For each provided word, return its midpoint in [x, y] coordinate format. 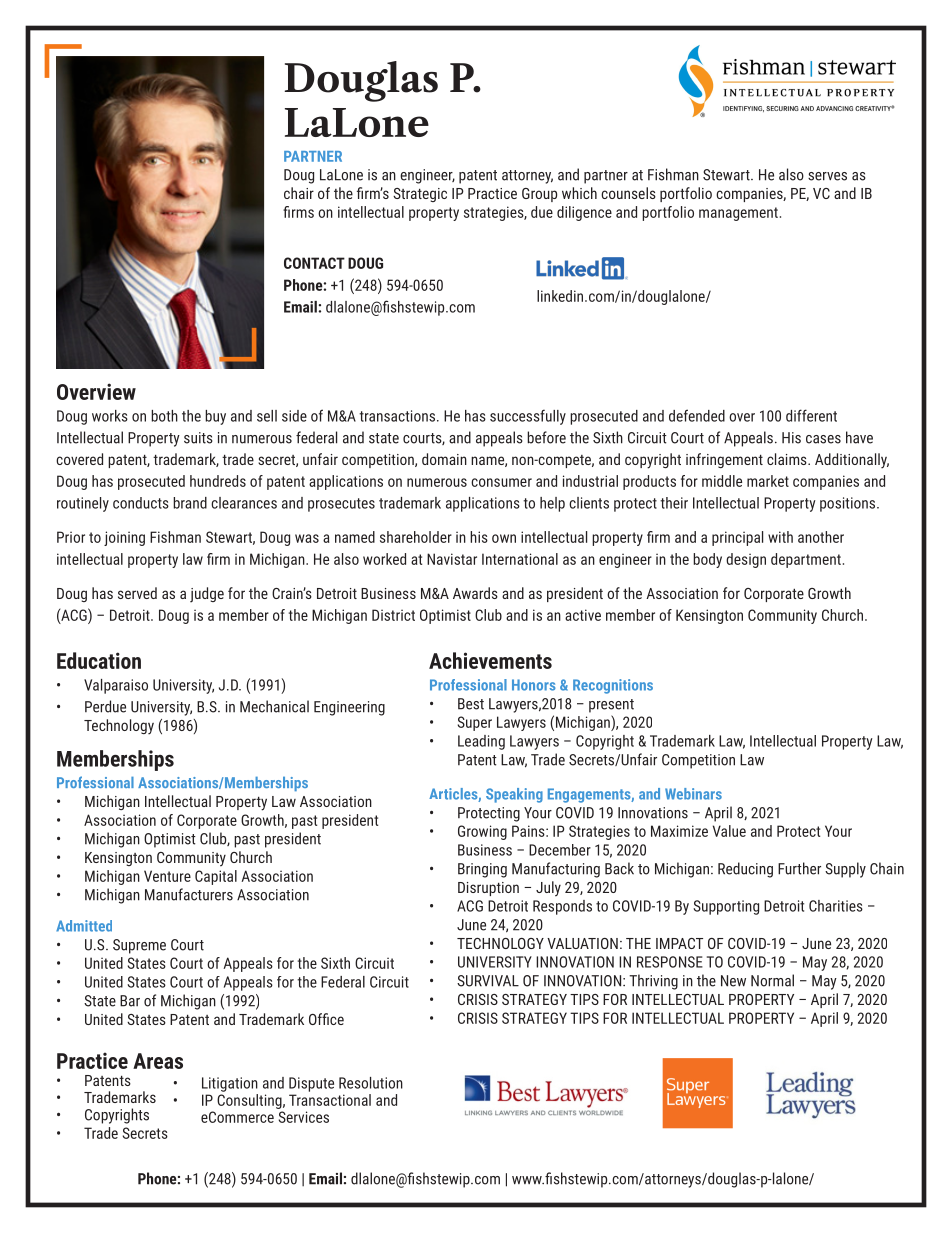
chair [299, 193]
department [806, 560]
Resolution [371, 1083]
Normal [772, 980]
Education [99, 660]
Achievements [490, 660]
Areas [158, 1061]
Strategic [420, 195]
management [738, 214]
